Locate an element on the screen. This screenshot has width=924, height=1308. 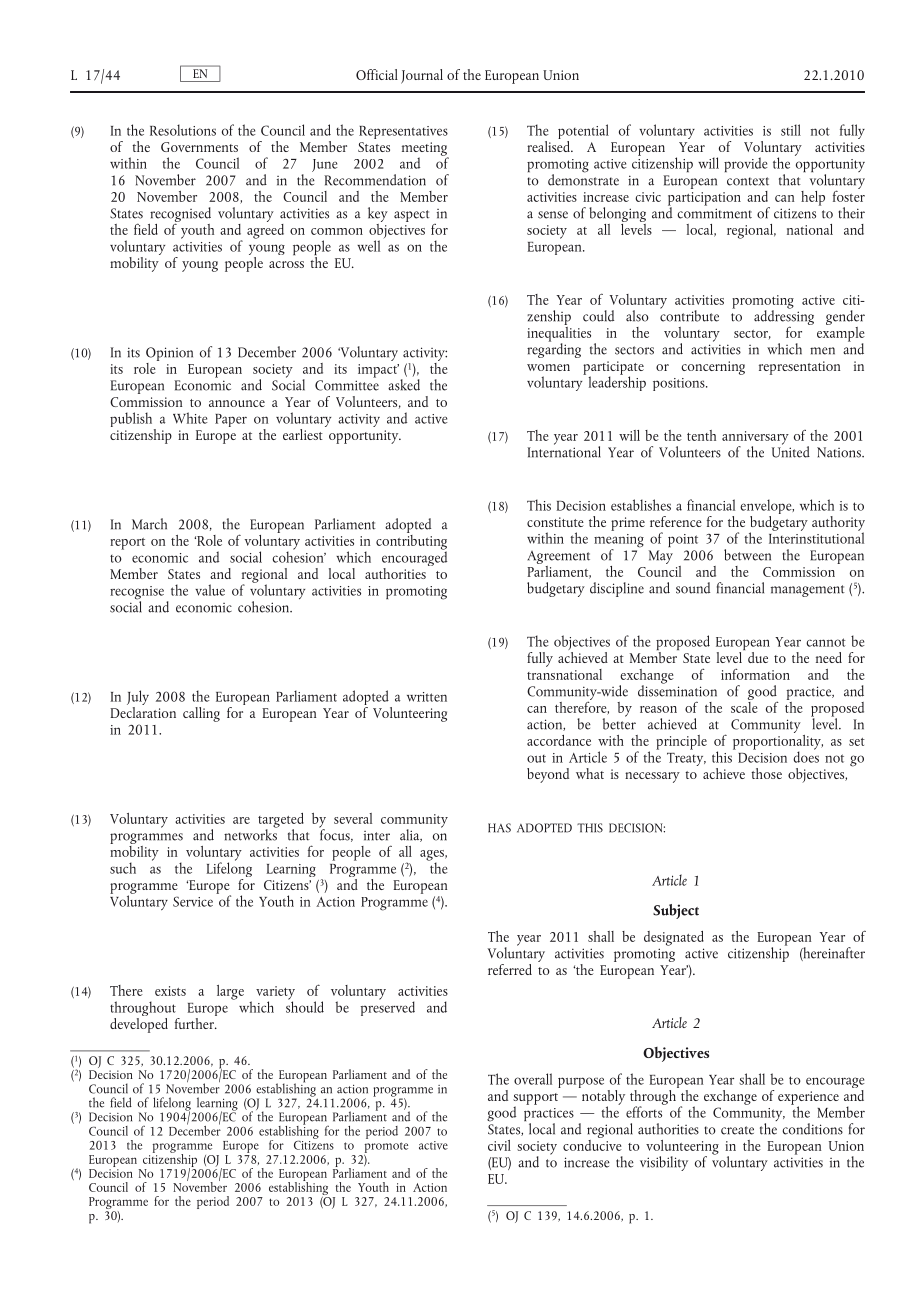
representation is located at coordinates (799, 368).
